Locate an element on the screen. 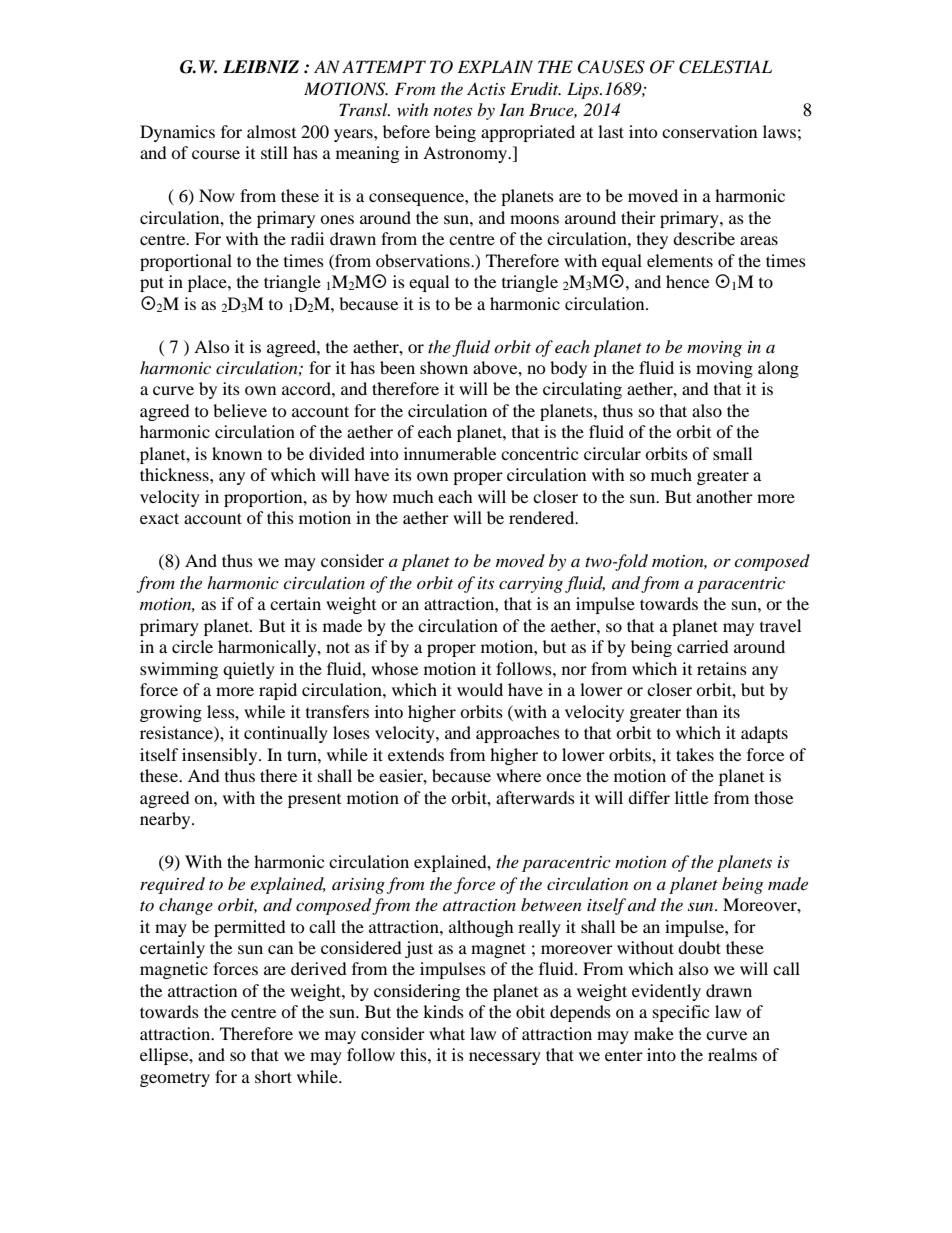 This screenshot has width=952, height=1233. little is located at coordinates (691, 797).
